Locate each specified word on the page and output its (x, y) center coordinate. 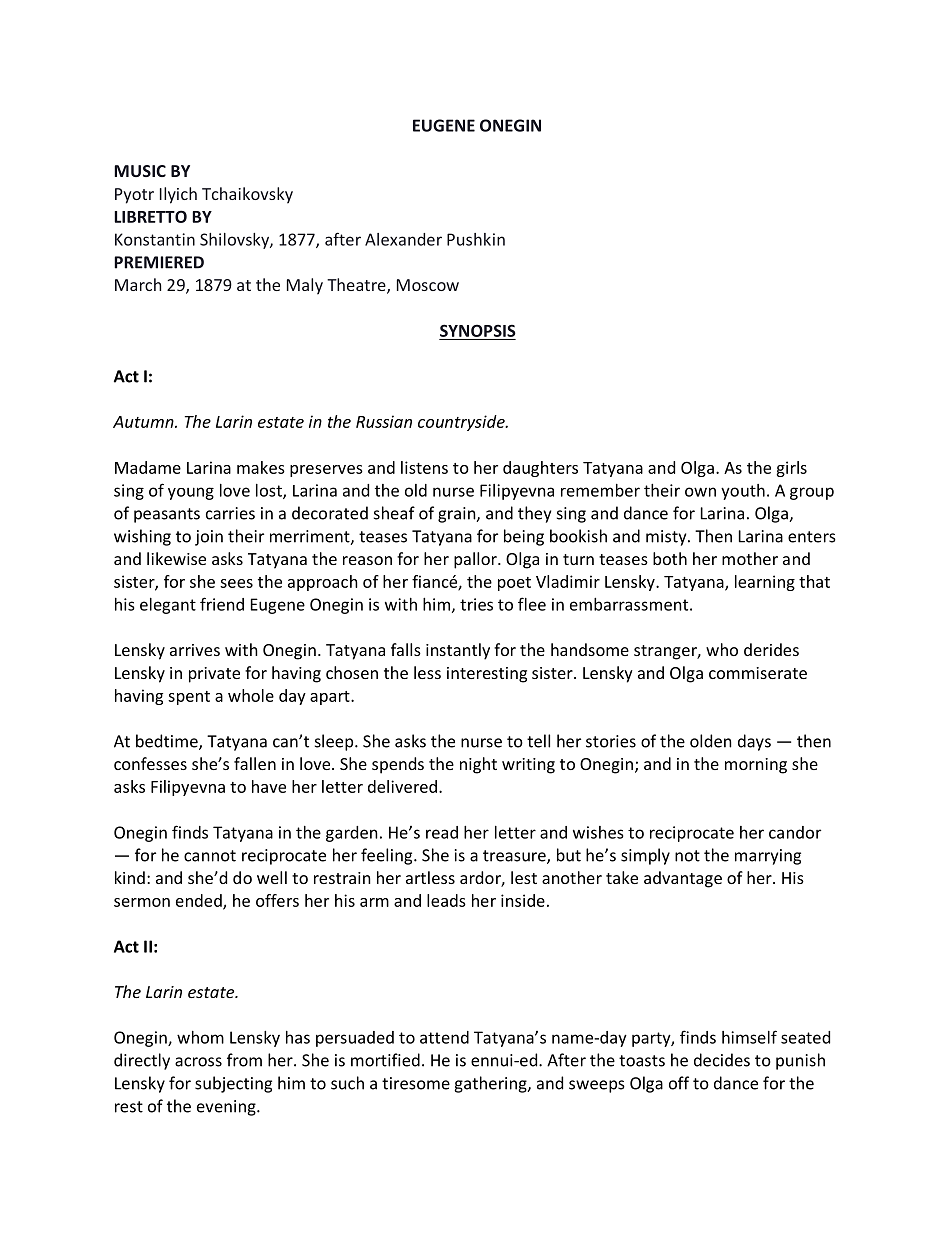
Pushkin (476, 239)
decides (722, 1060)
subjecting (233, 1084)
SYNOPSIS (478, 330)
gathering (491, 1084)
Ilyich (178, 195)
